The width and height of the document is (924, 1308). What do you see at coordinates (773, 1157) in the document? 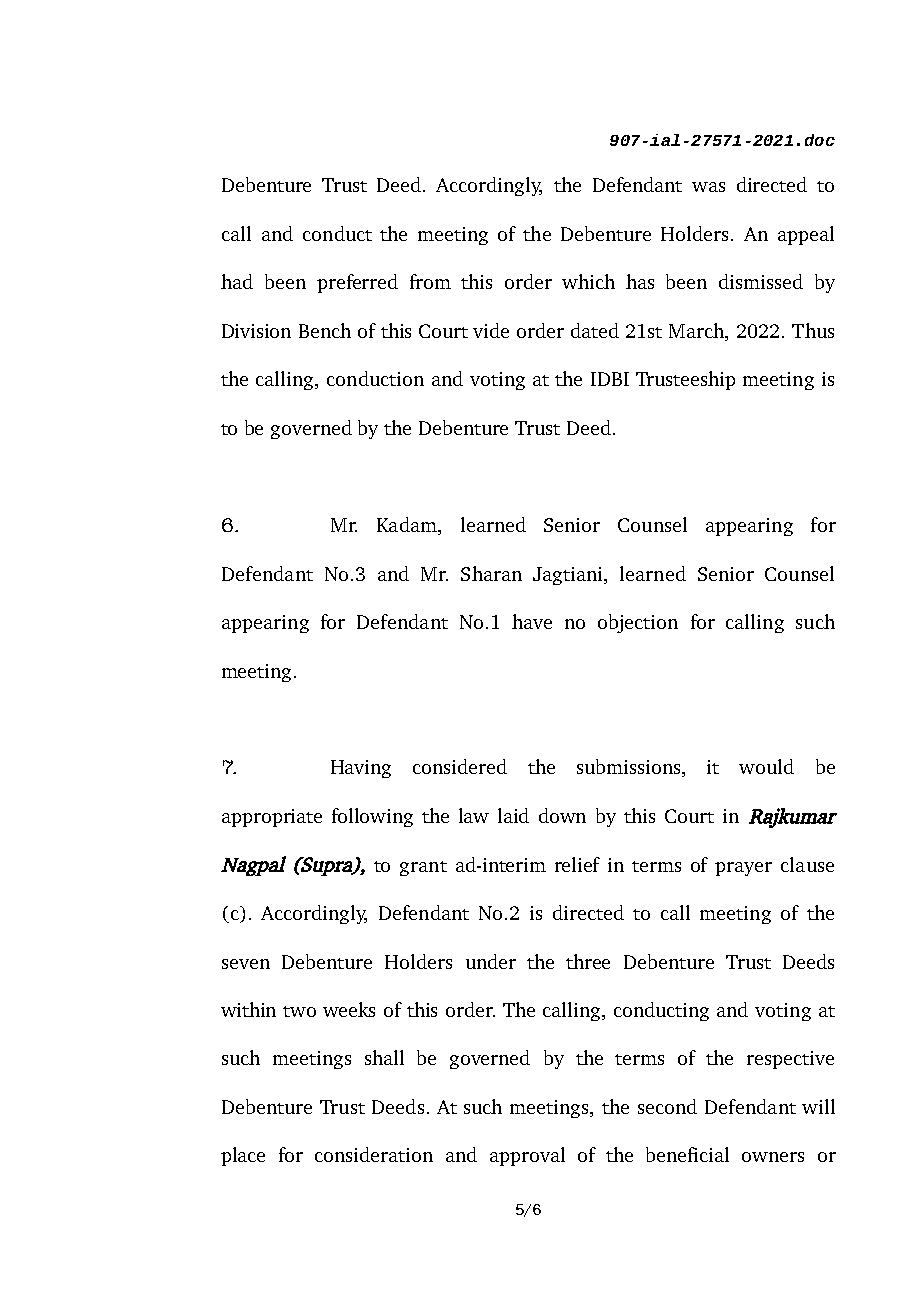
I see `owners` at bounding box center [773, 1157].
